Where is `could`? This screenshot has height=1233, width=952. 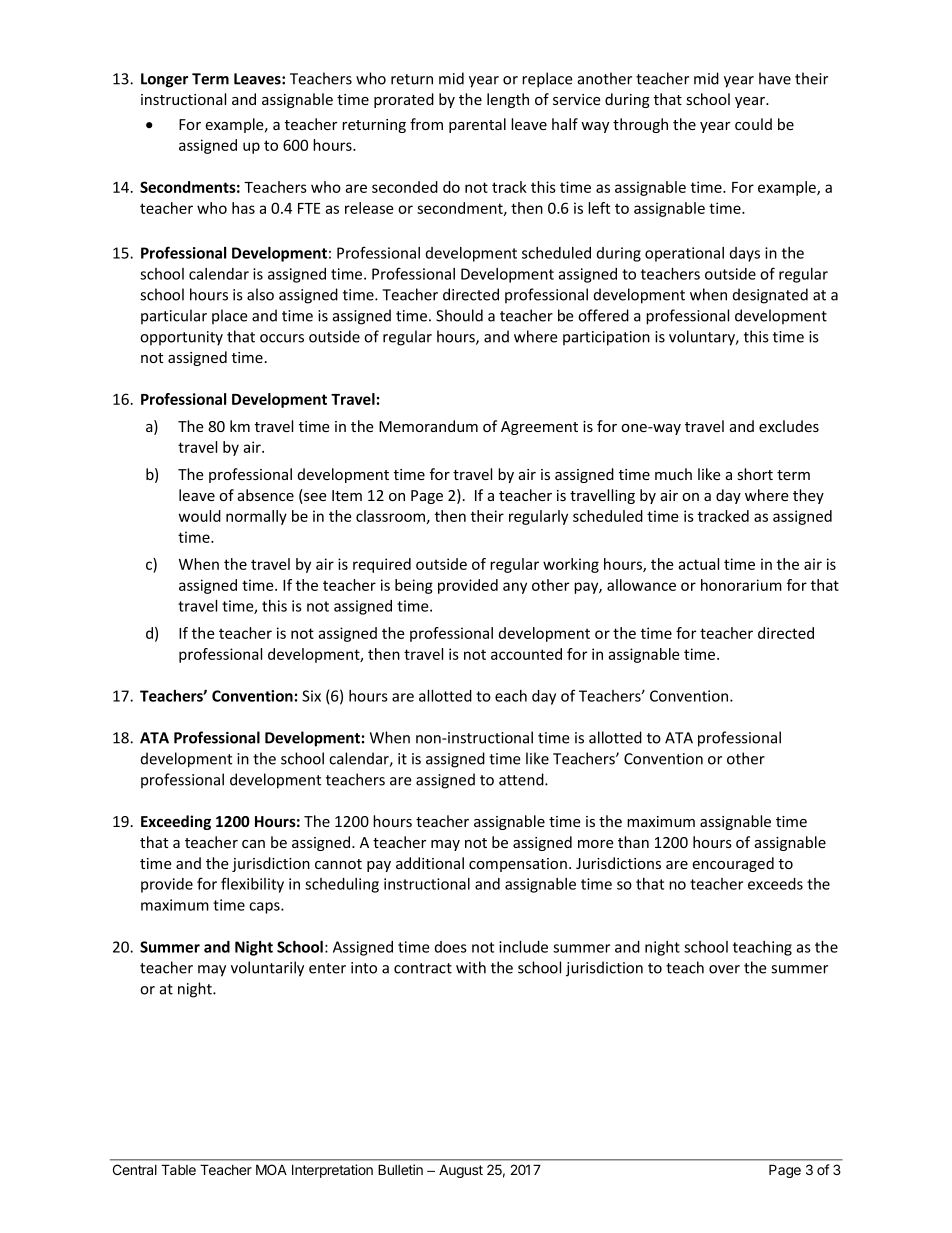 could is located at coordinates (753, 124).
